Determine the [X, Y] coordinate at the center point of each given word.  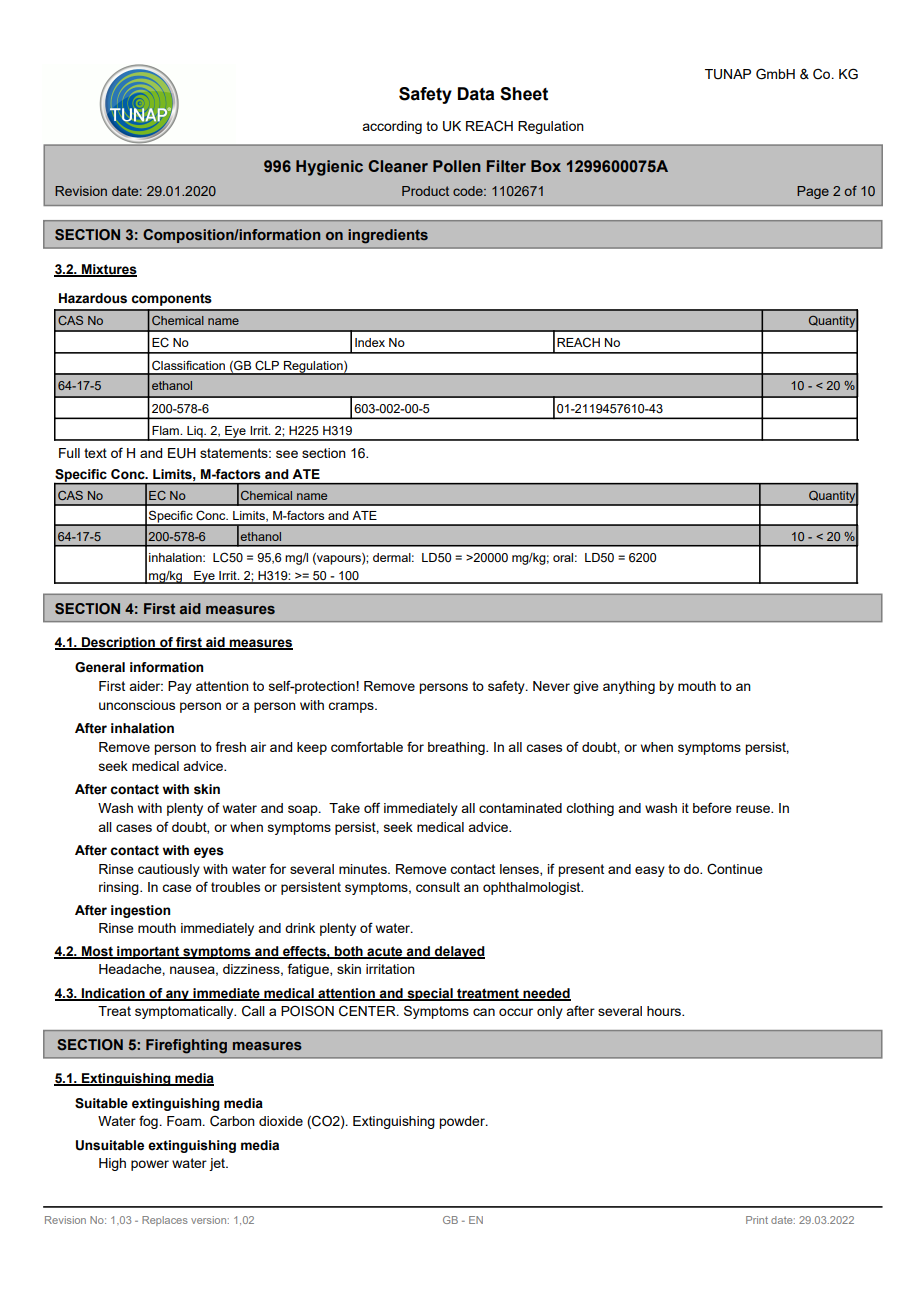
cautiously [169, 870]
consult [438, 887]
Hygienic [329, 168]
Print [757, 1220]
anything [629, 687]
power [150, 1165]
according [392, 127]
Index [370, 342]
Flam [166, 430]
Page [813, 192]
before [712, 807]
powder [463, 1122]
